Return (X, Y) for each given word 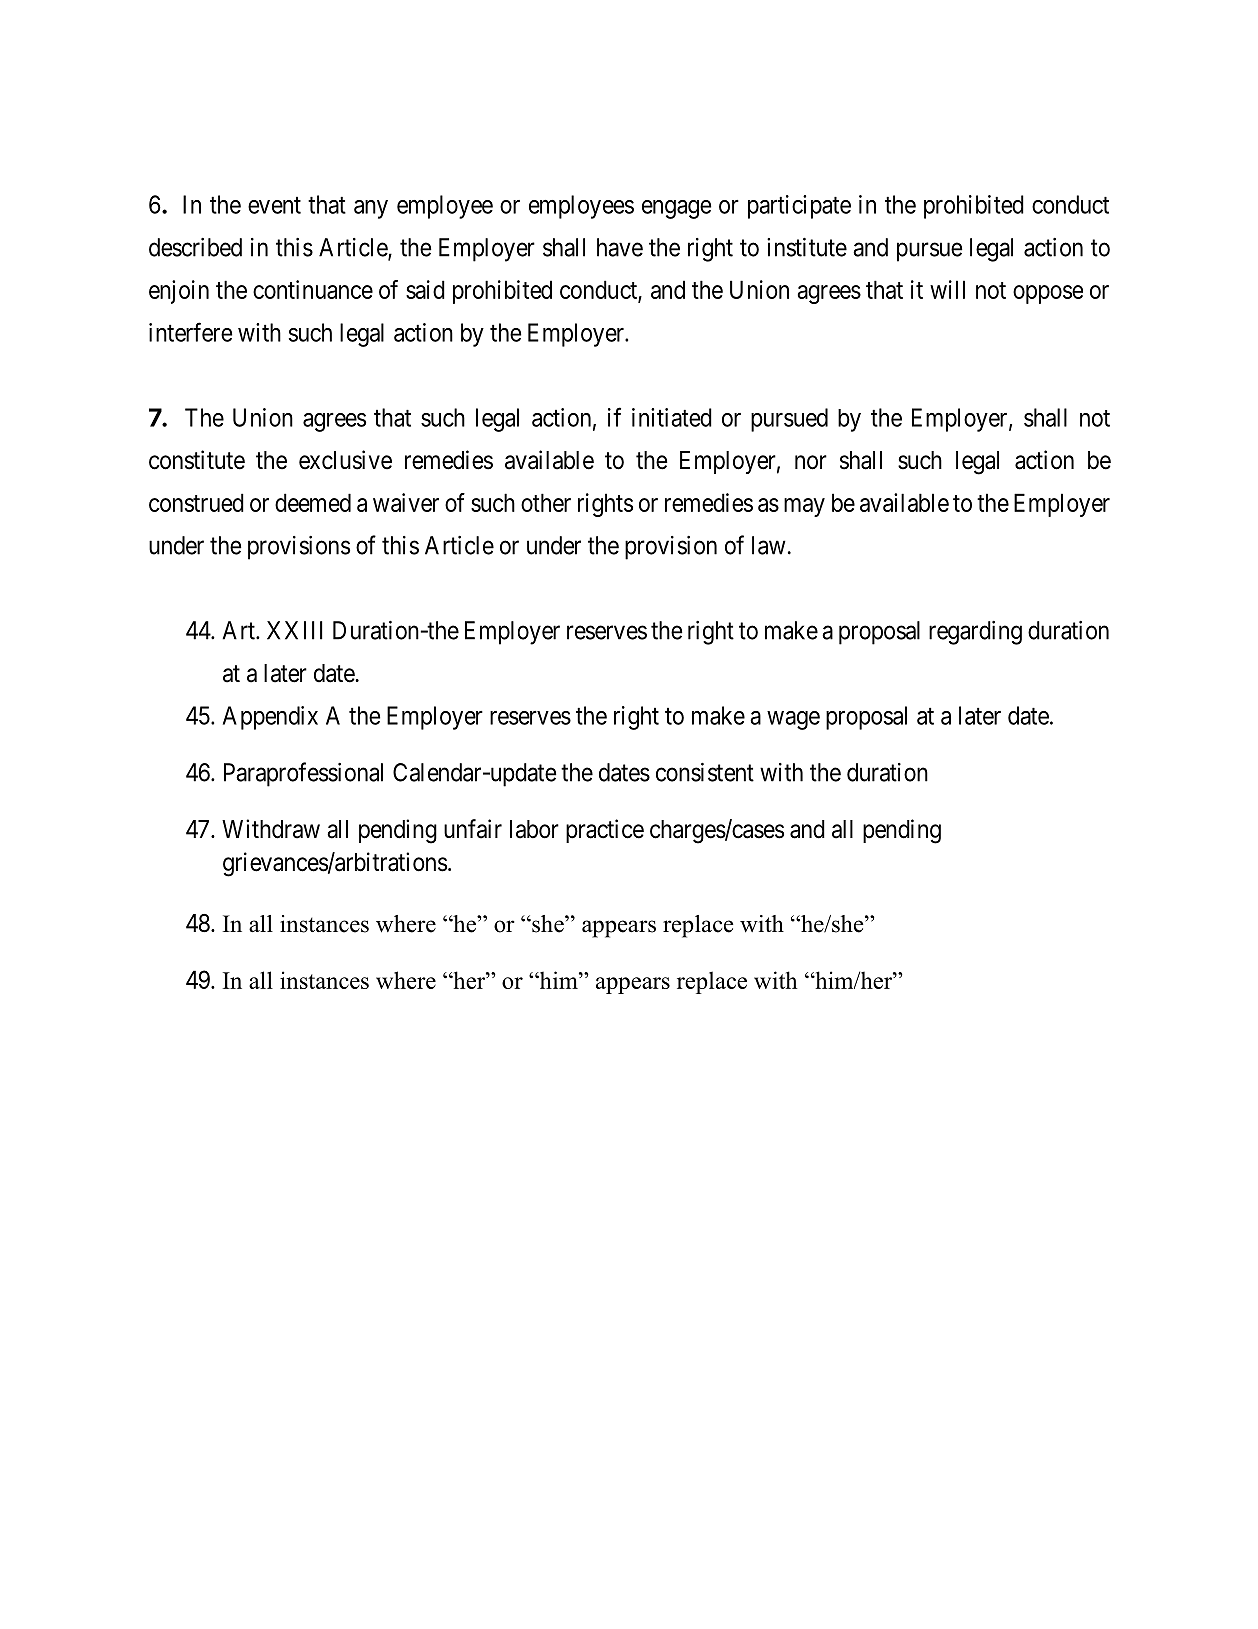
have (620, 247)
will (947, 289)
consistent (705, 772)
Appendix (270, 718)
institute (807, 247)
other (546, 502)
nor (811, 462)
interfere (190, 332)
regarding (975, 633)
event (274, 205)
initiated (672, 417)
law (769, 545)
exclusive (345, 460)
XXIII (295, 630)
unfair (473, 829)
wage (793, 720)
